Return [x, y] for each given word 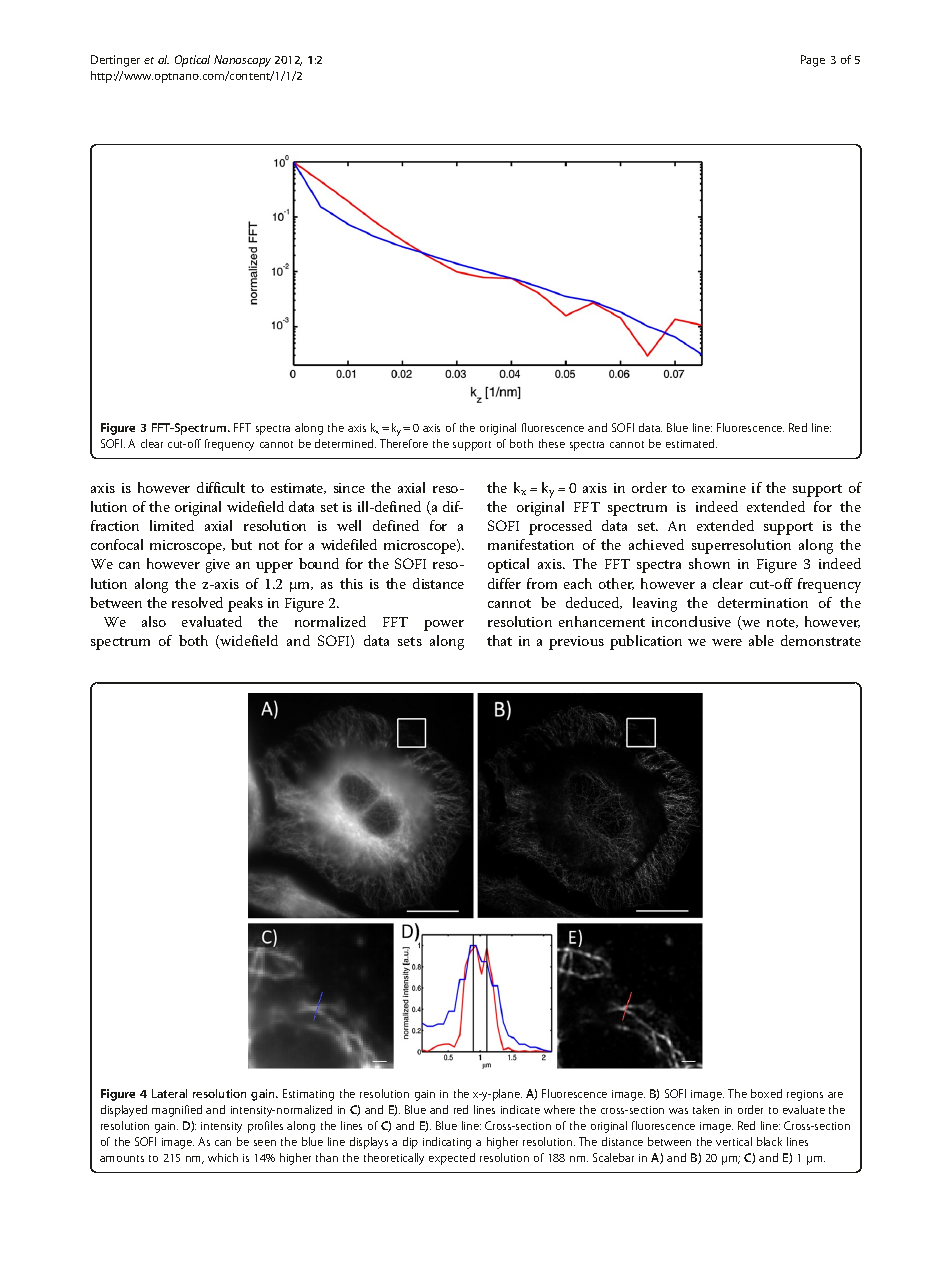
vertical [734, 1141]
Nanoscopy [242, 61]
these [552, 443]
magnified [177, 1111]
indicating [447, 1143]
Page [813, 61]
